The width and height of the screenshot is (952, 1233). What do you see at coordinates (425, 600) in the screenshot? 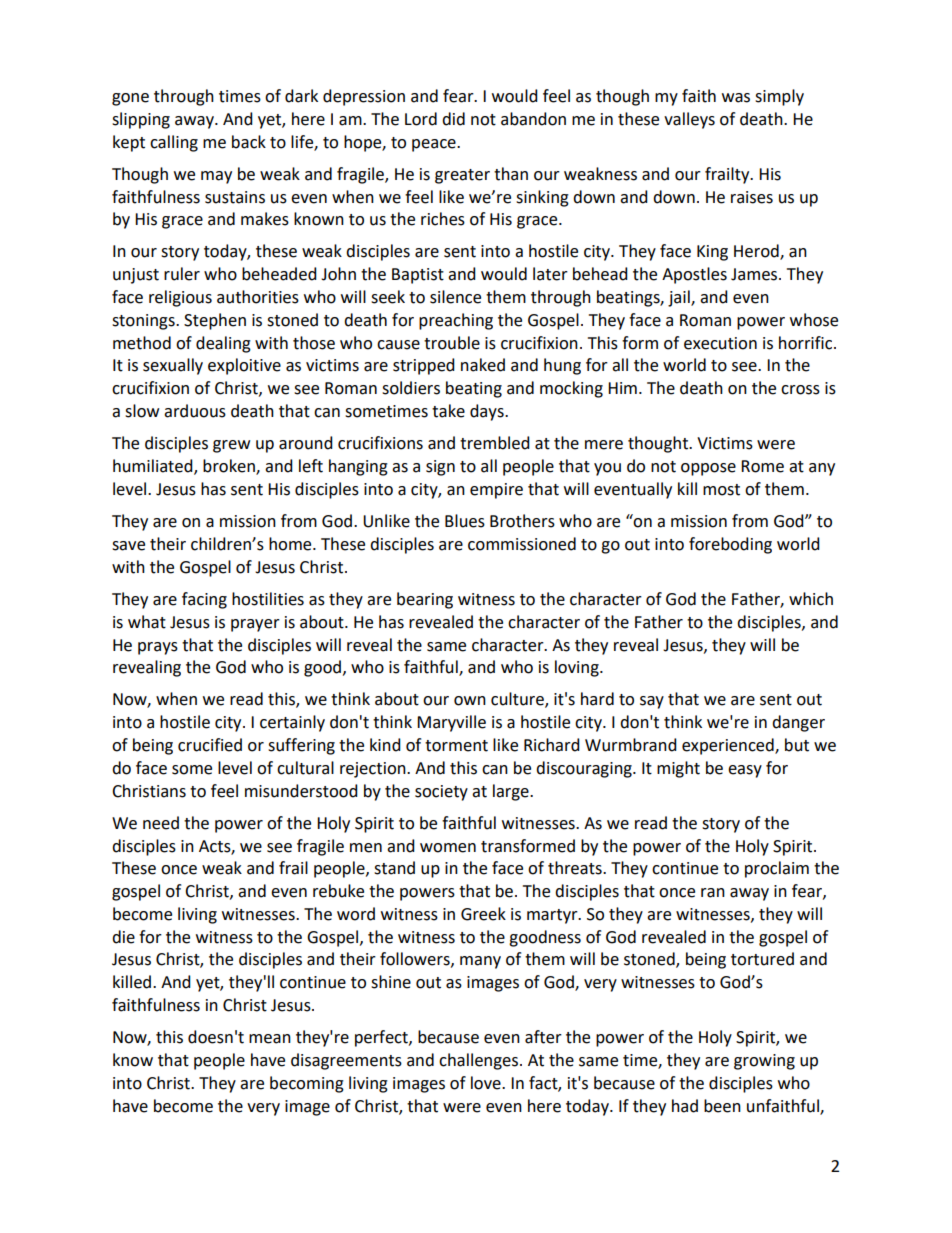
I see `bearing` at bounding box center [425, 600].
